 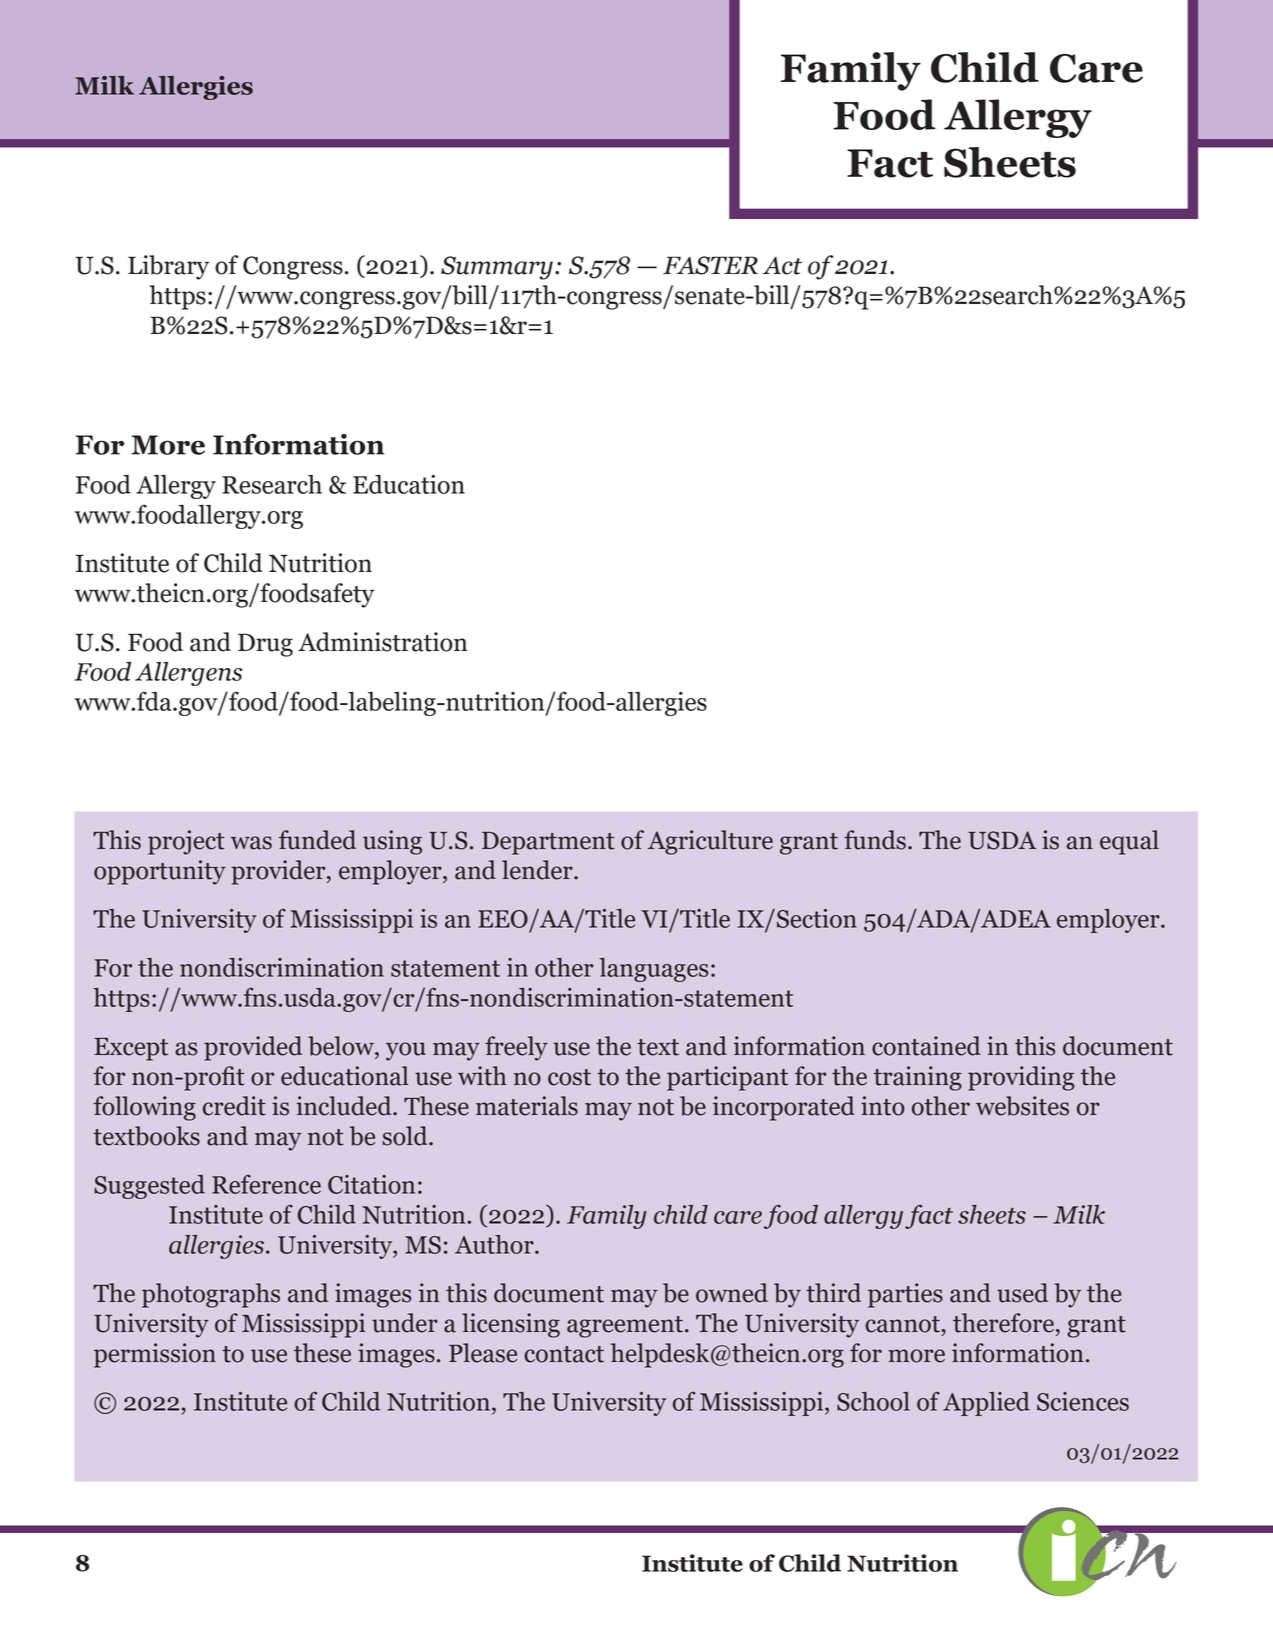 I want to click on Applied, so click(x=986, y=1404).
